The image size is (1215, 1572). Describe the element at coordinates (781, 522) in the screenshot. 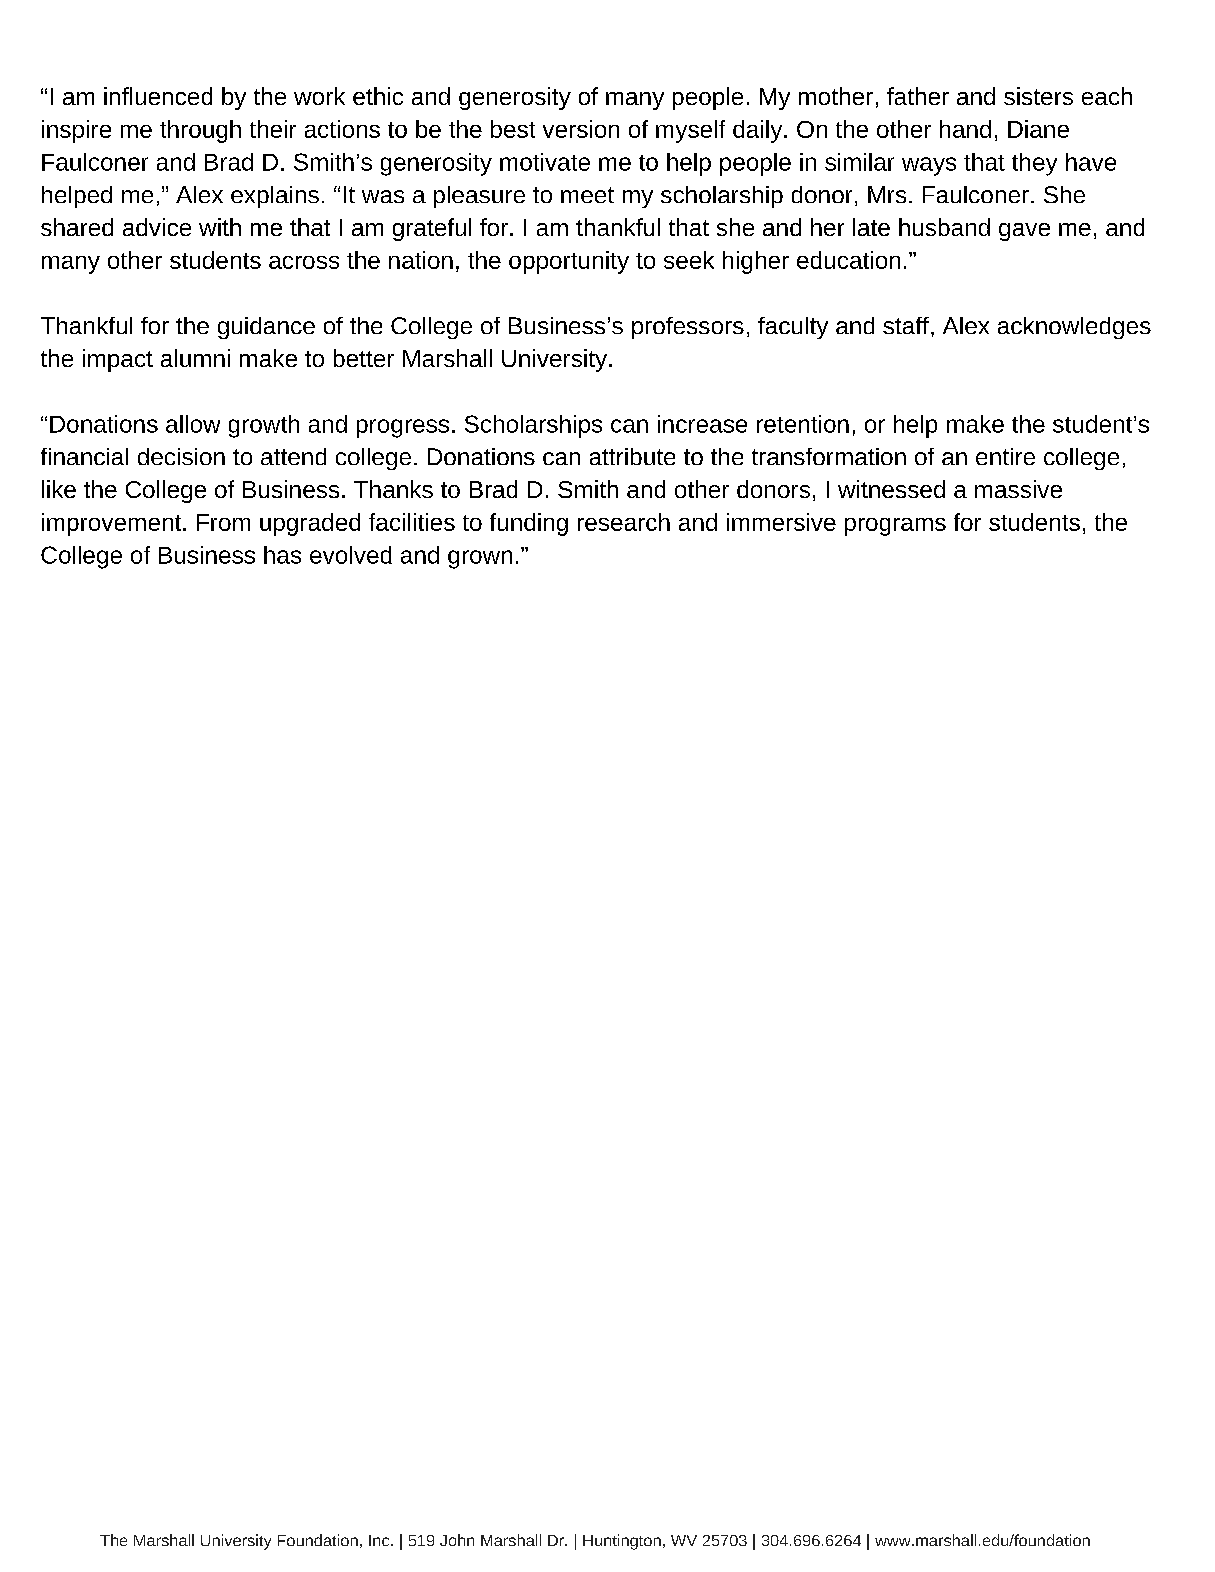

I see `immersive` at that location.
